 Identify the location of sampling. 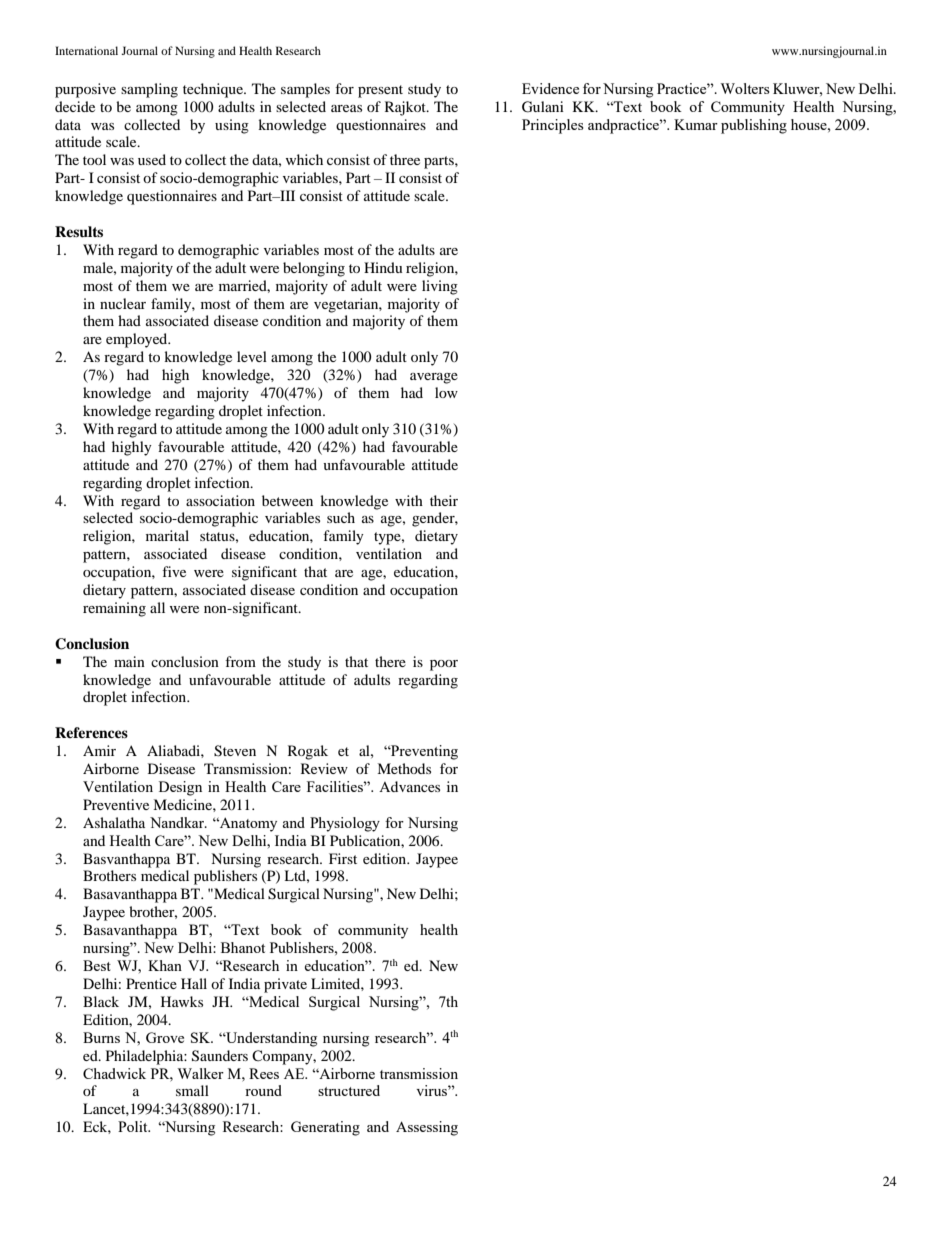
(149, 90).
